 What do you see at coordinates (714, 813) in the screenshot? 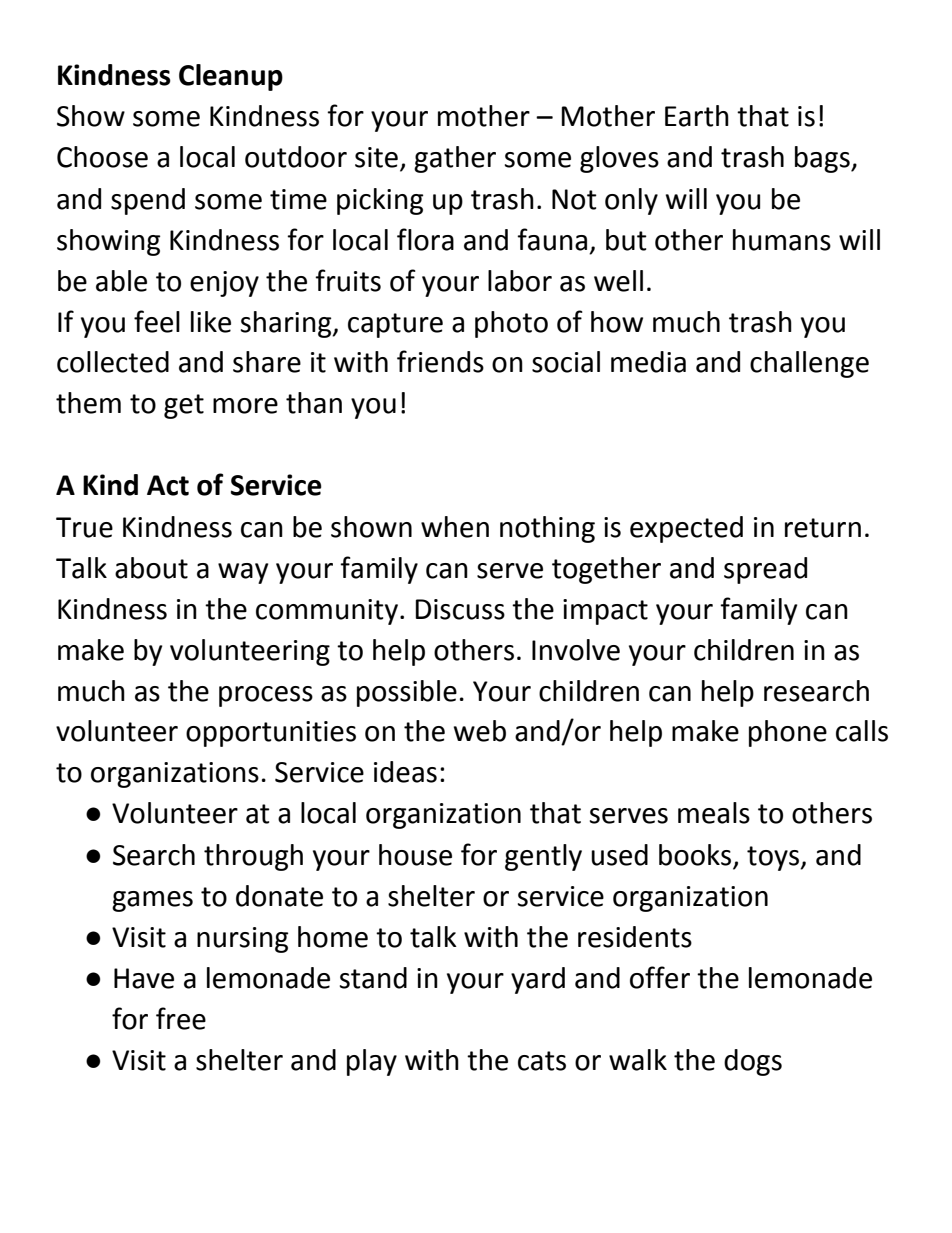
I see `meals` at bounding box center [714, 813].
